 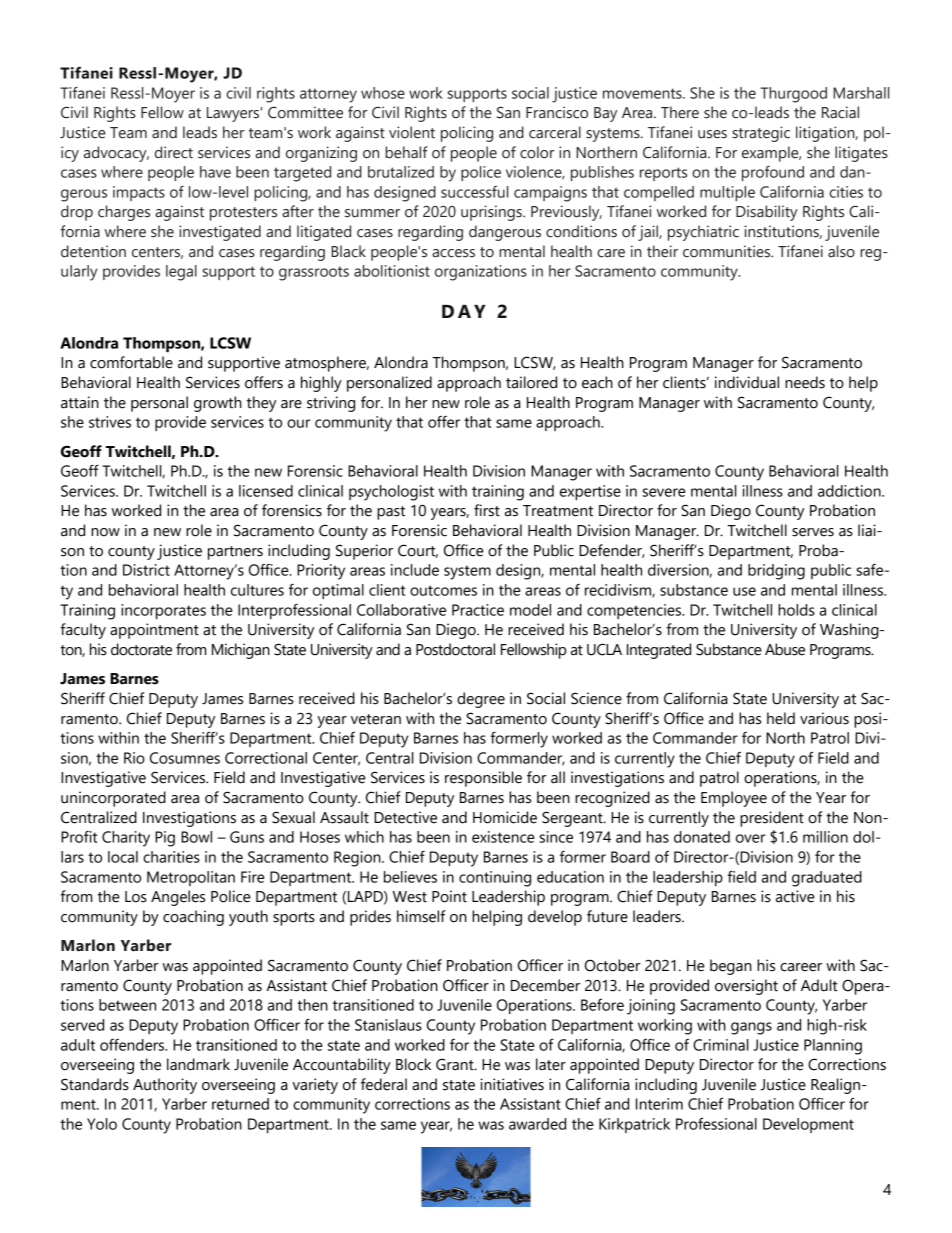 What do you see at coordinates (412, 132) in the image?
I see `violent` at bounding box center [412, 132].
